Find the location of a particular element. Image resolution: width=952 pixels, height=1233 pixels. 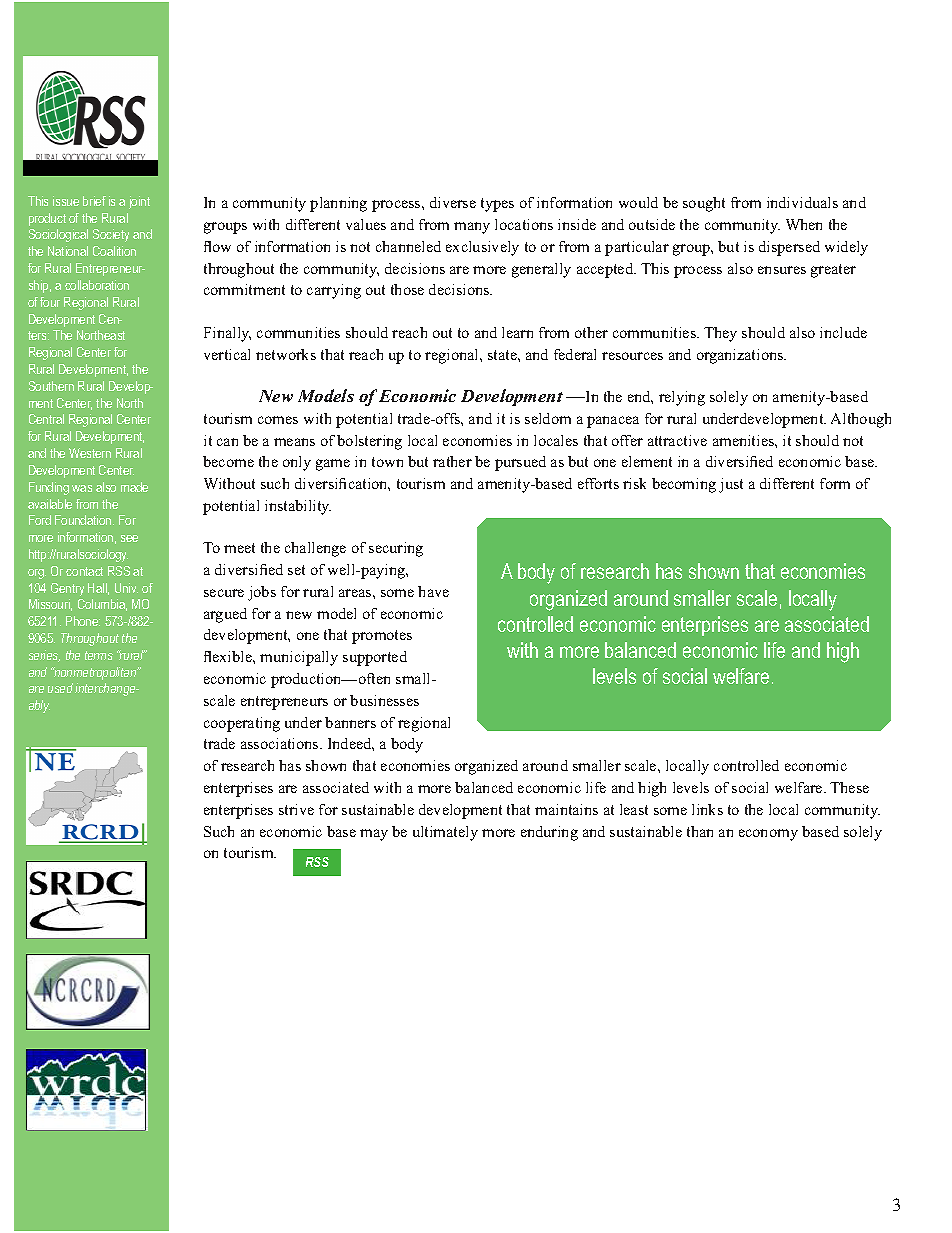

just is located at coordinates (731, 485).
